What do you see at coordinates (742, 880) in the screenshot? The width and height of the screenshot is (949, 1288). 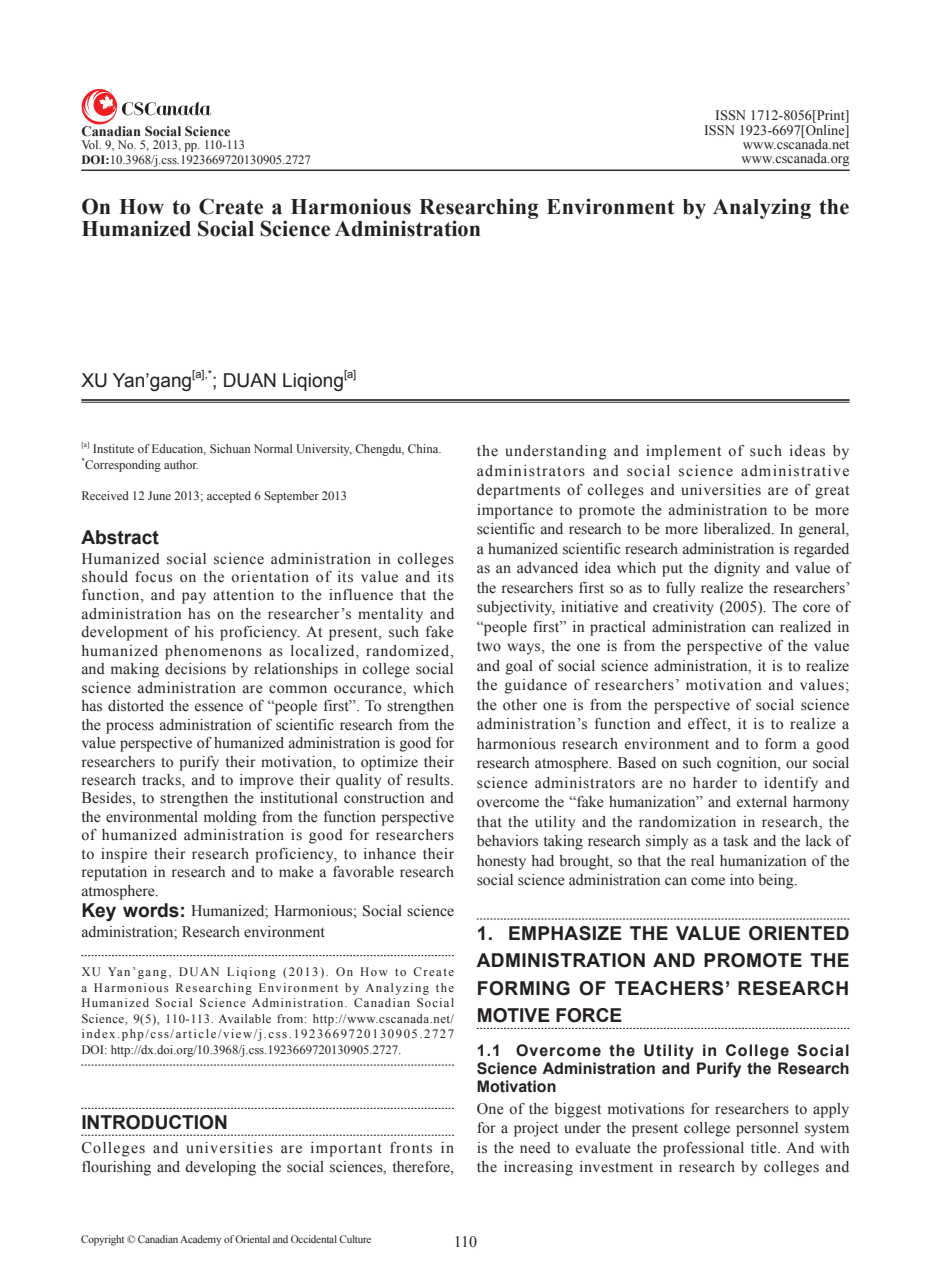 I see `into` at bounding box center [742, 880].
